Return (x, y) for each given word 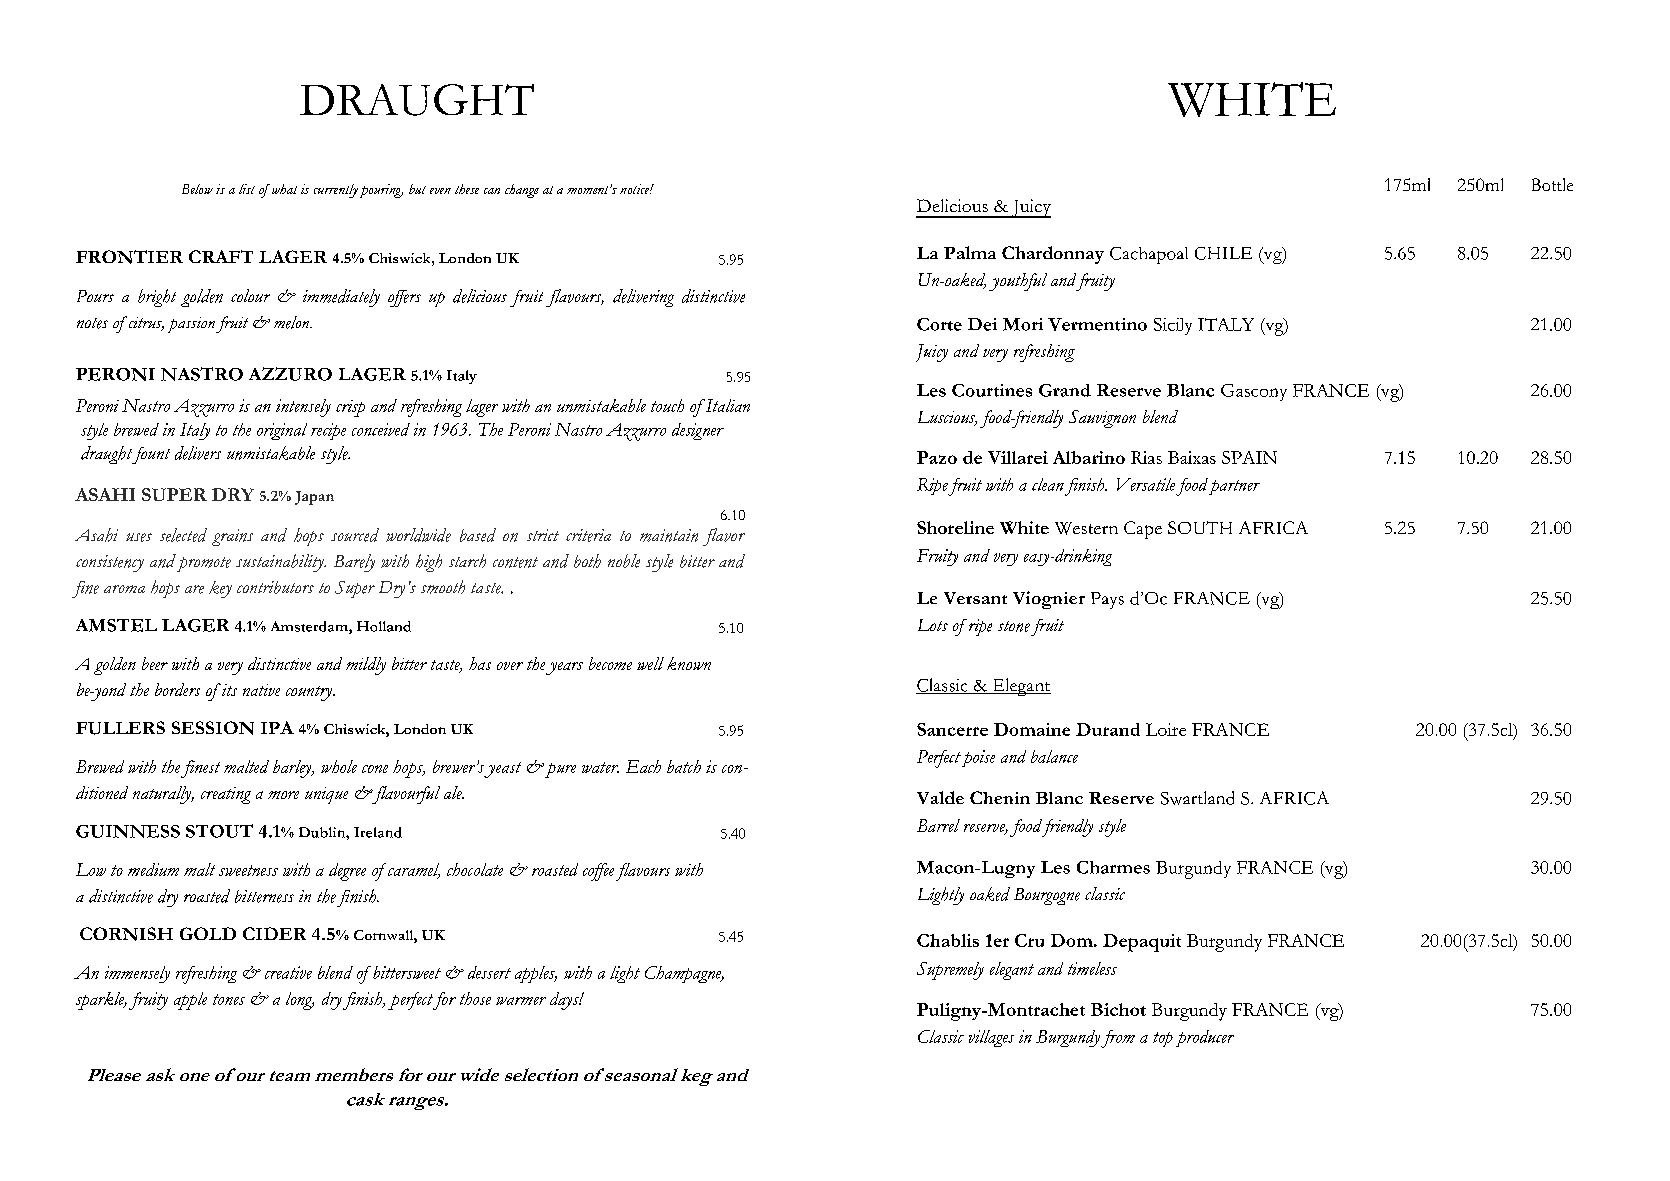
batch (684, 766)
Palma (970, 252)
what (283, 189)
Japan (314, 498)
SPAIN (1249, 457)
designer (698, 431)
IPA (277, 727)
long (300, 1001)
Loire (1166, 729)
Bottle (1552, 184)
